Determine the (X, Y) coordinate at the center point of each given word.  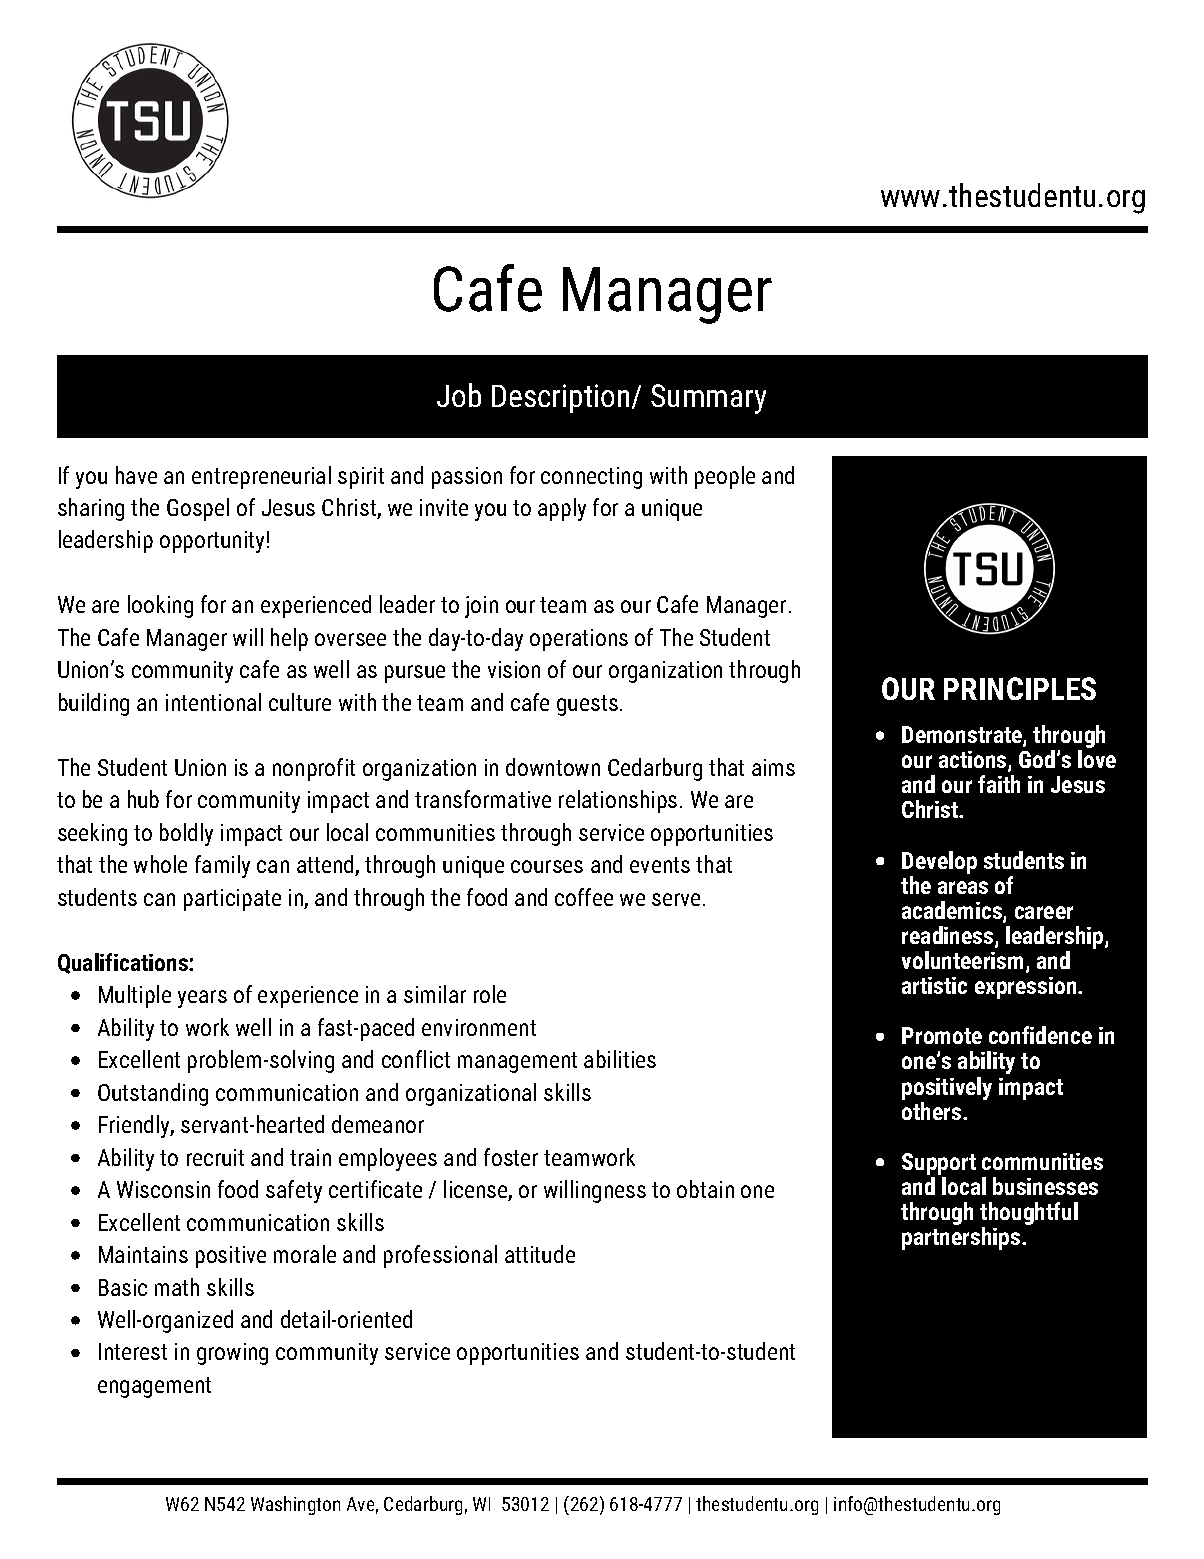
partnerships (962, 1238)
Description (560, 398)
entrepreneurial (261, 477)
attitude (540, 1254)
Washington (295, 1505)
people (725, 477)
